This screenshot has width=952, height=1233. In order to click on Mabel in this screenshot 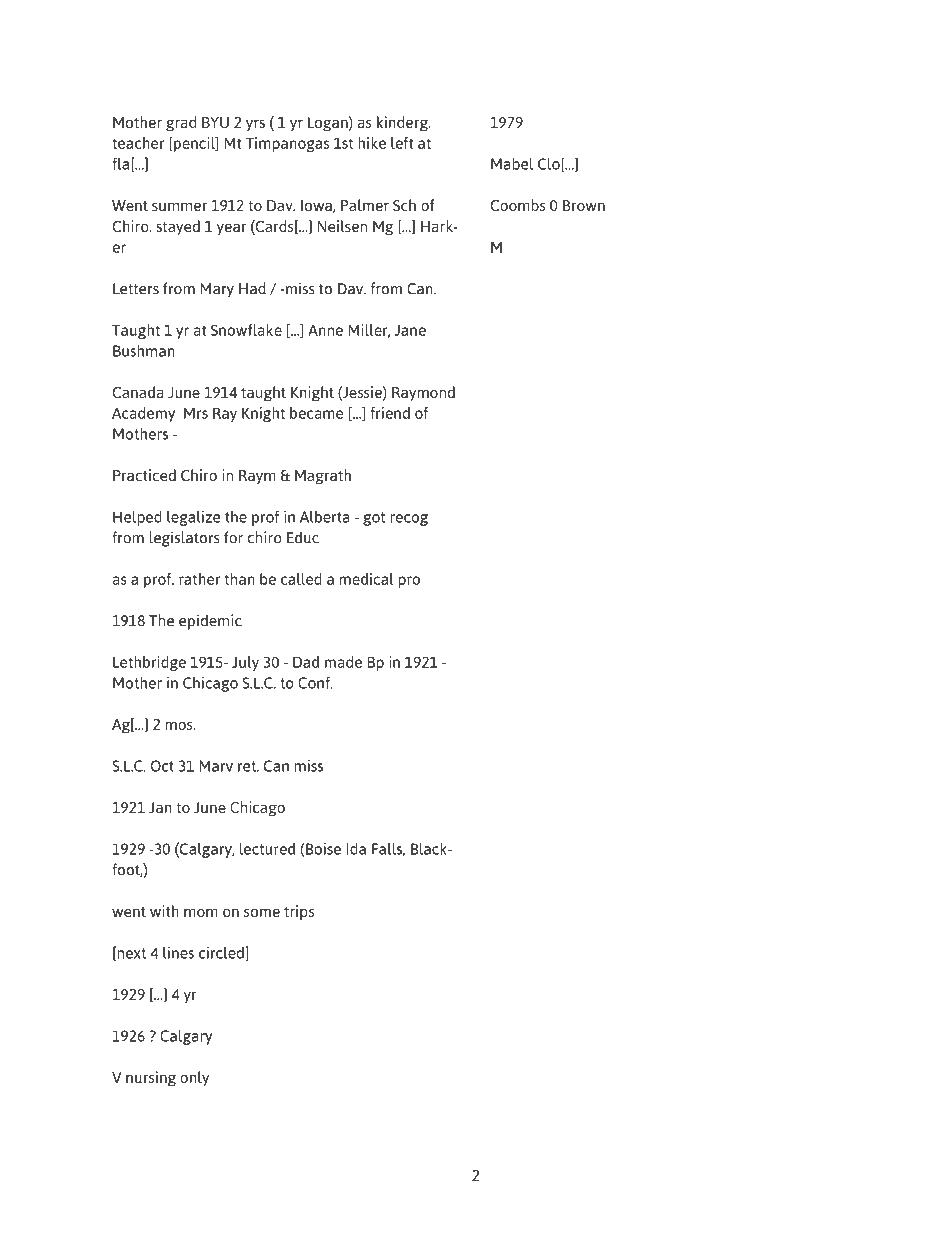, I will do `click(512, 164)`.
